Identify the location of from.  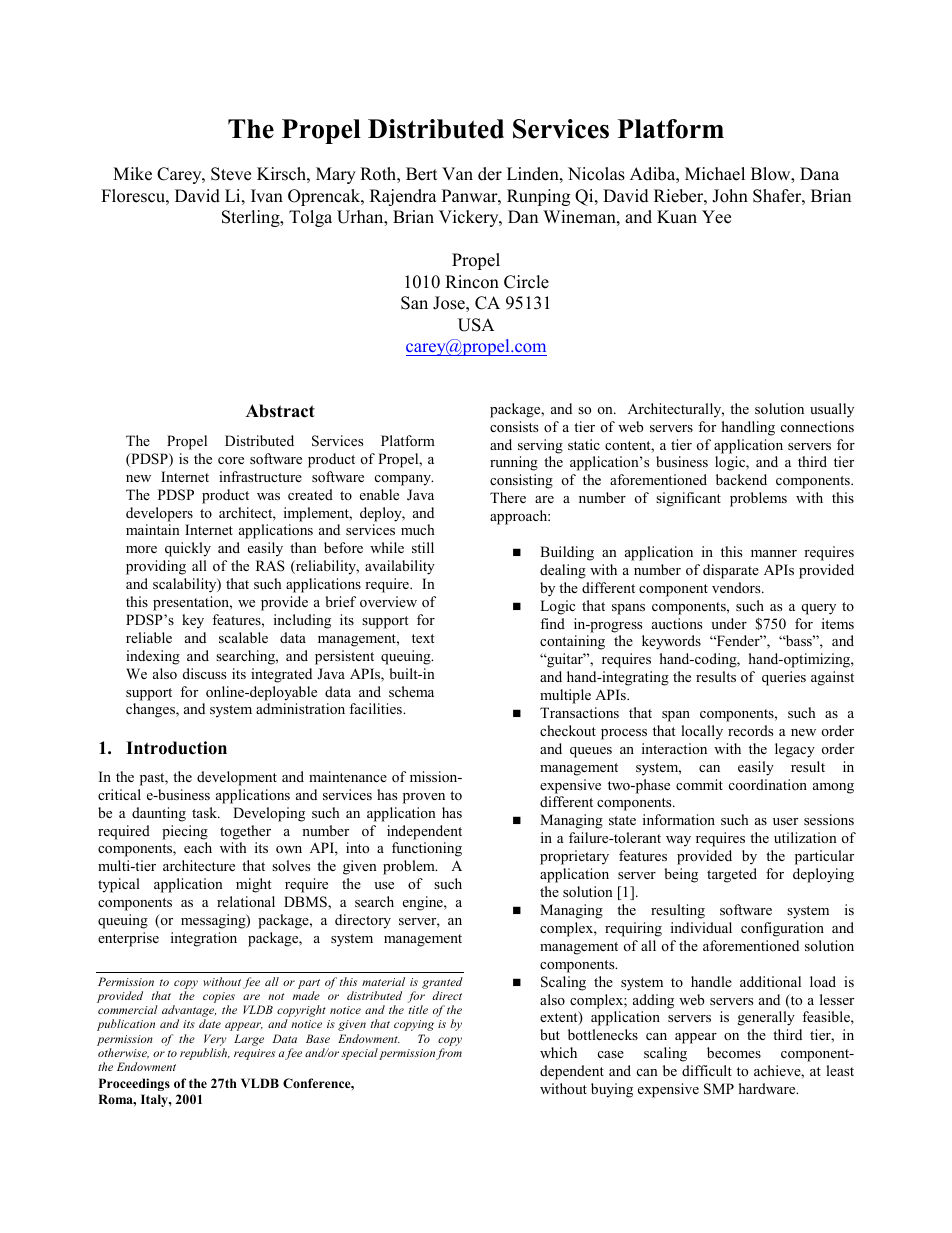
(449, 1054).
